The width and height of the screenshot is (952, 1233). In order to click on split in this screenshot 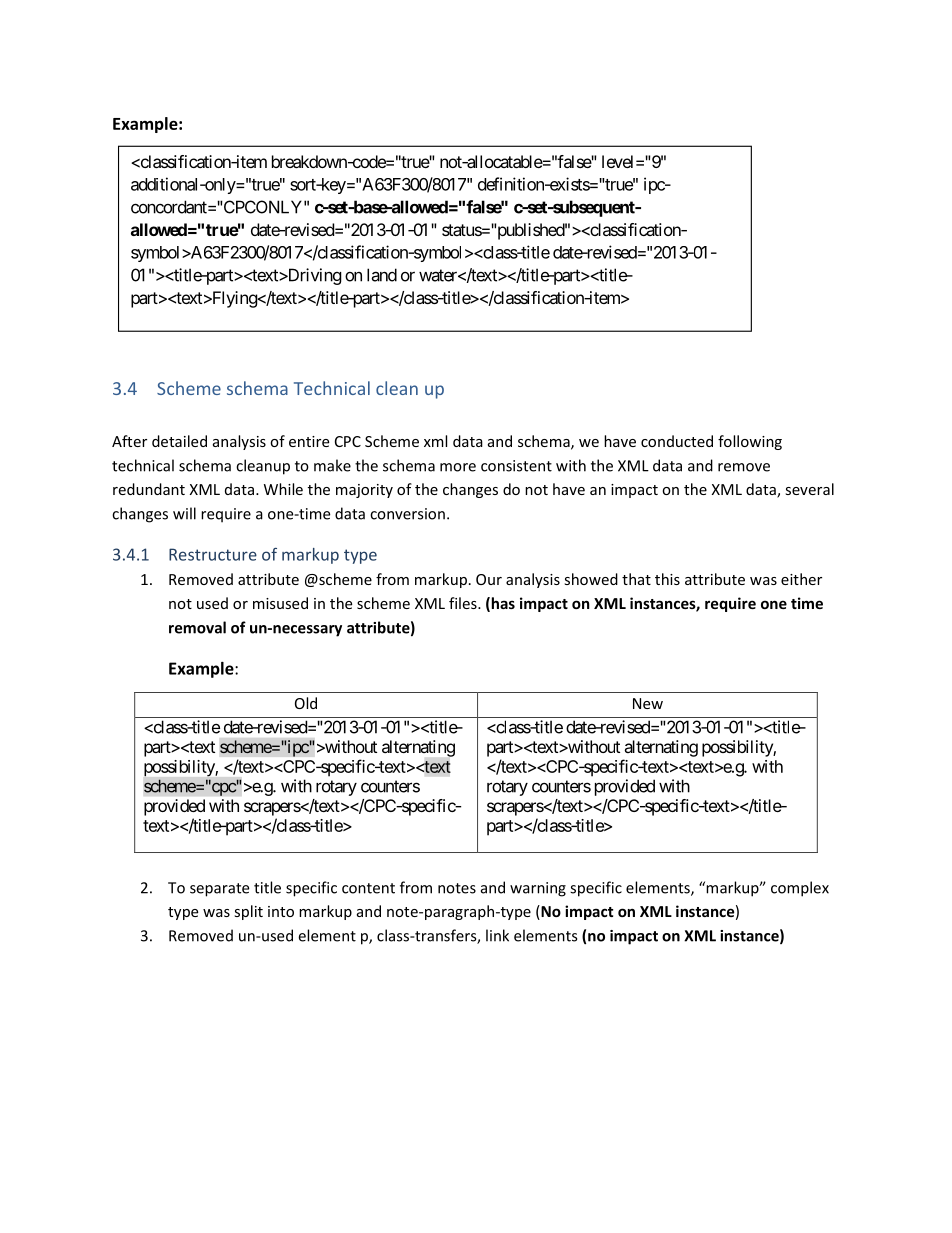, I will do `click(248, 912)`.
